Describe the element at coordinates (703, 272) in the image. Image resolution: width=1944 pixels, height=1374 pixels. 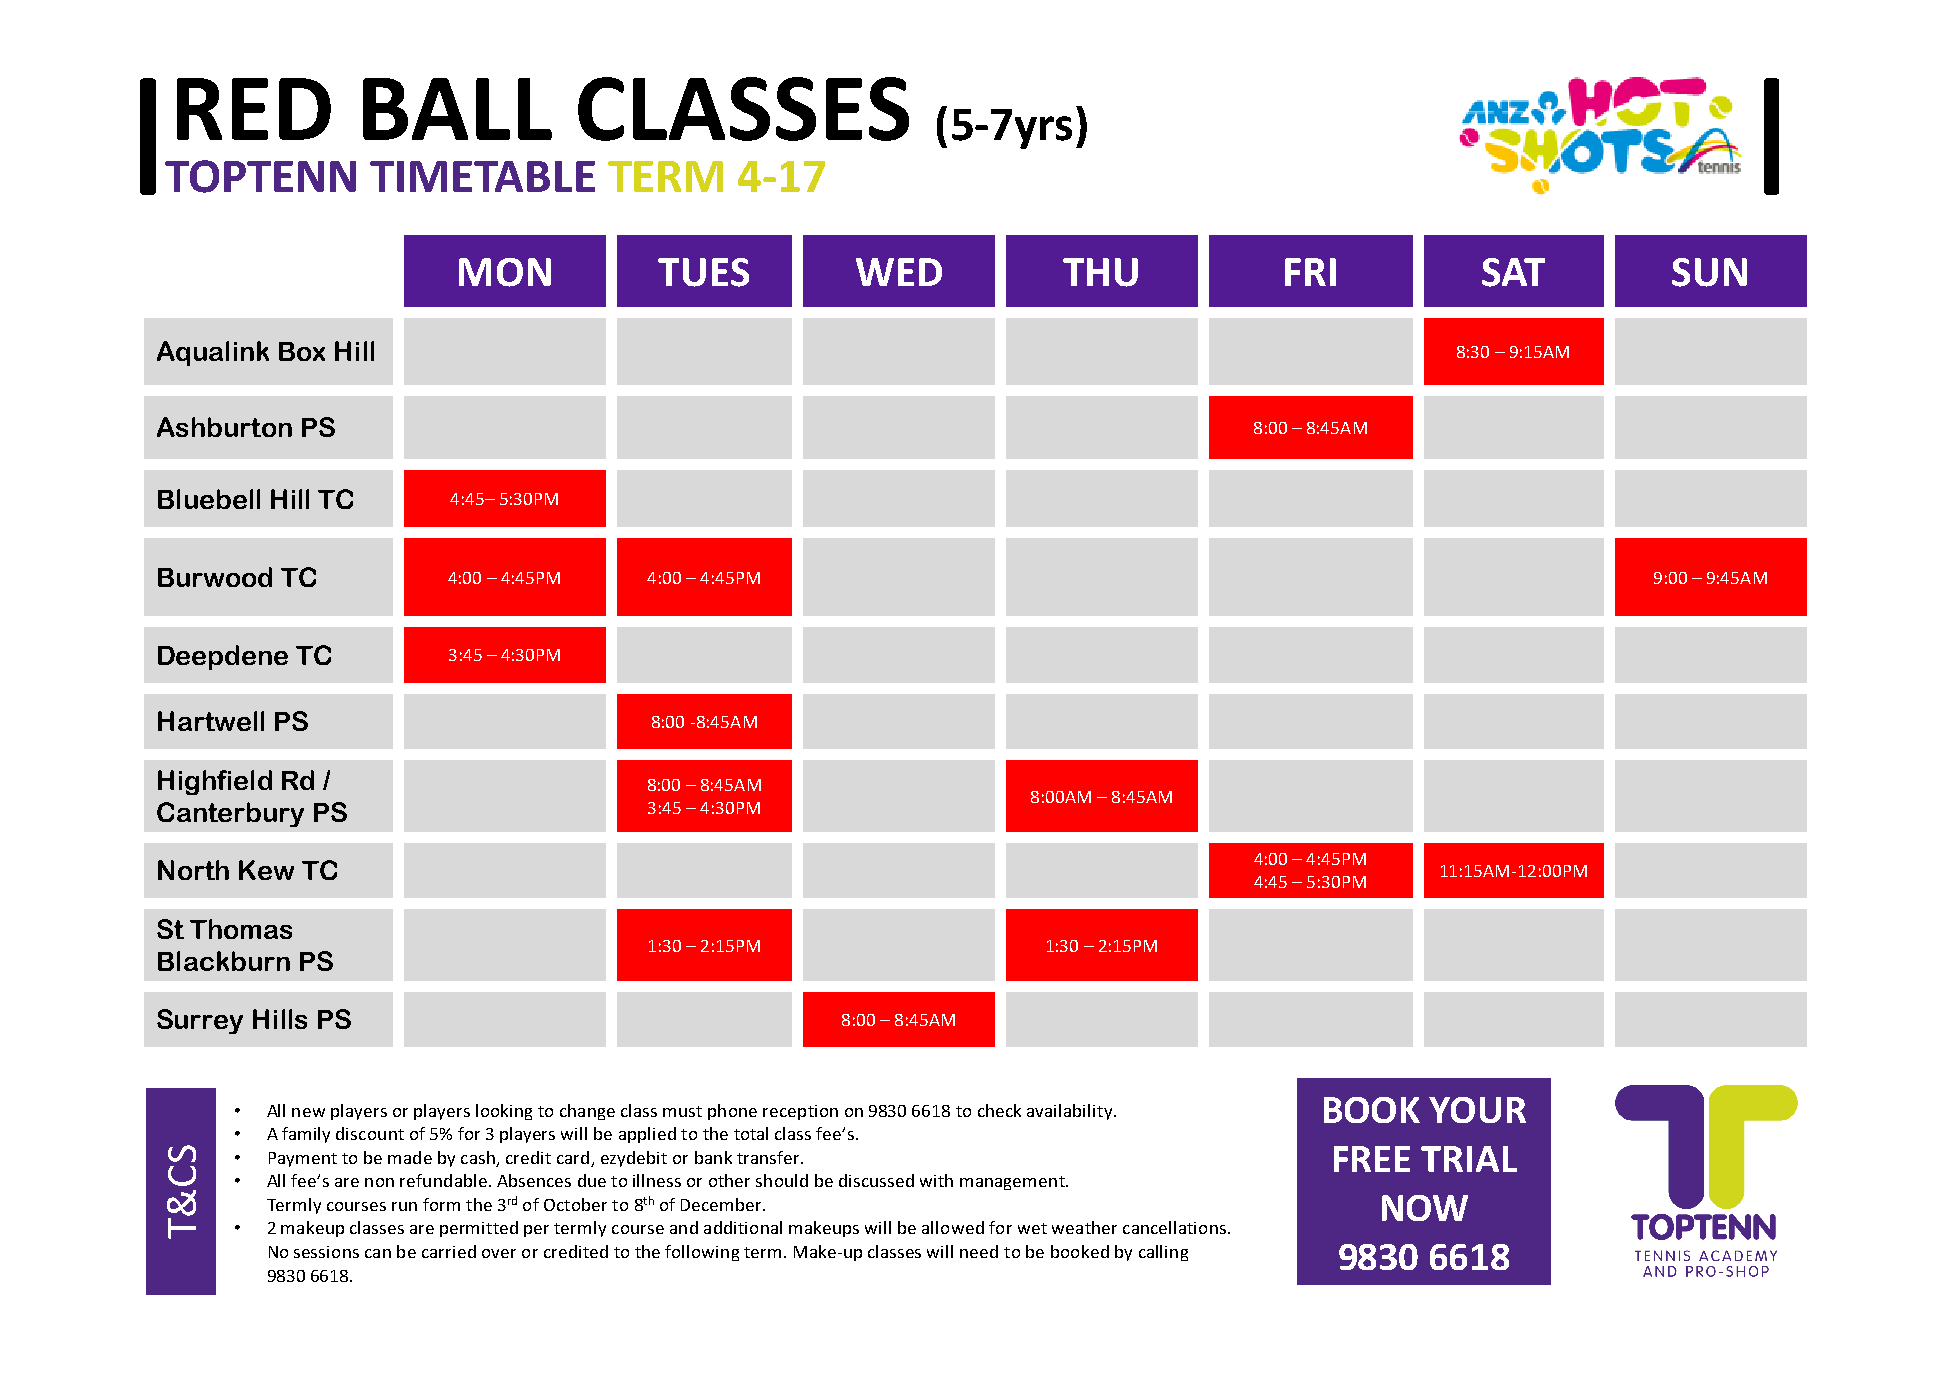
I see `TUES` at that location.
